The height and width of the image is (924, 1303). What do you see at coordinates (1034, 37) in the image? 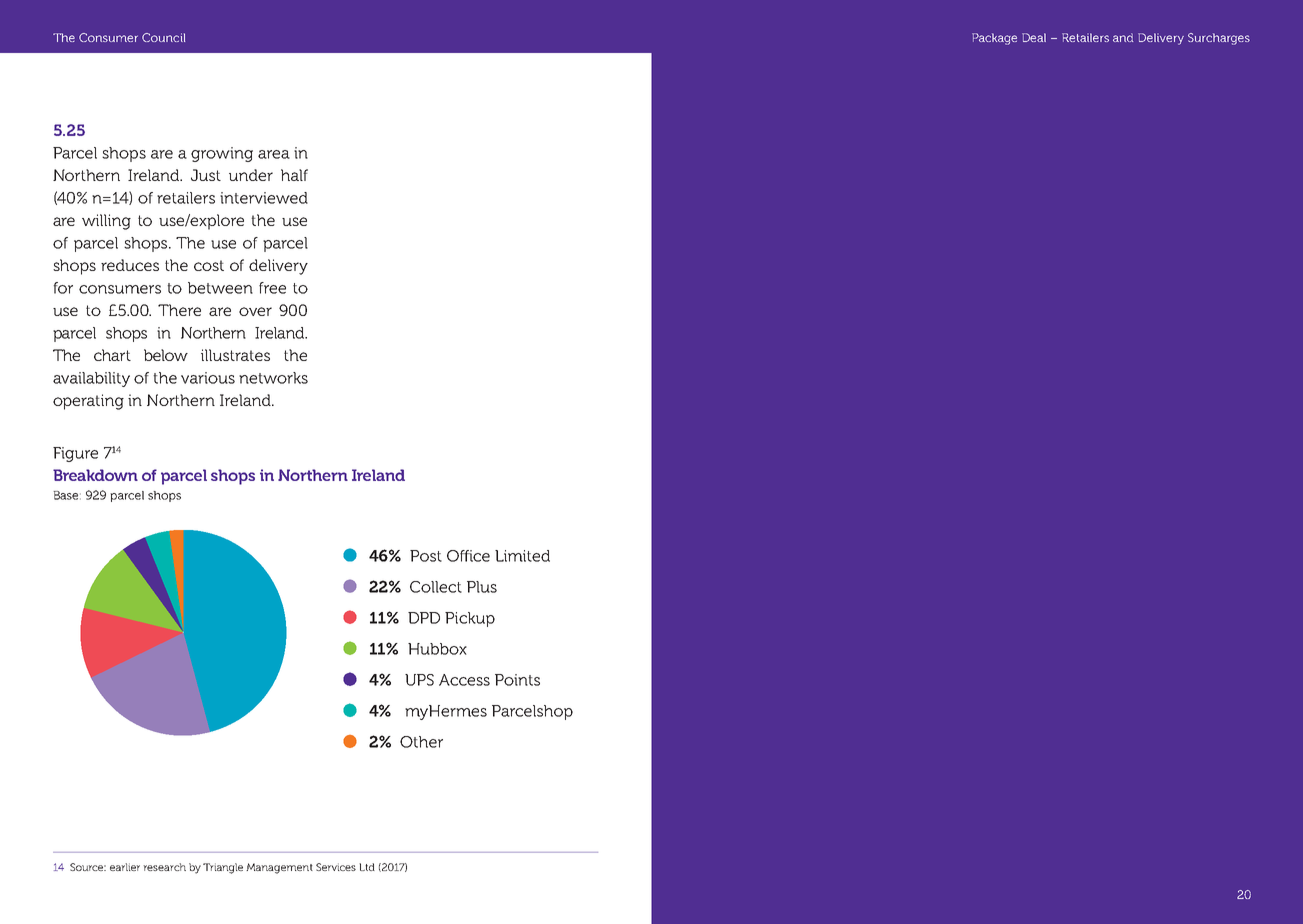
I see `Deal` at bounding box center [1034, 37].
